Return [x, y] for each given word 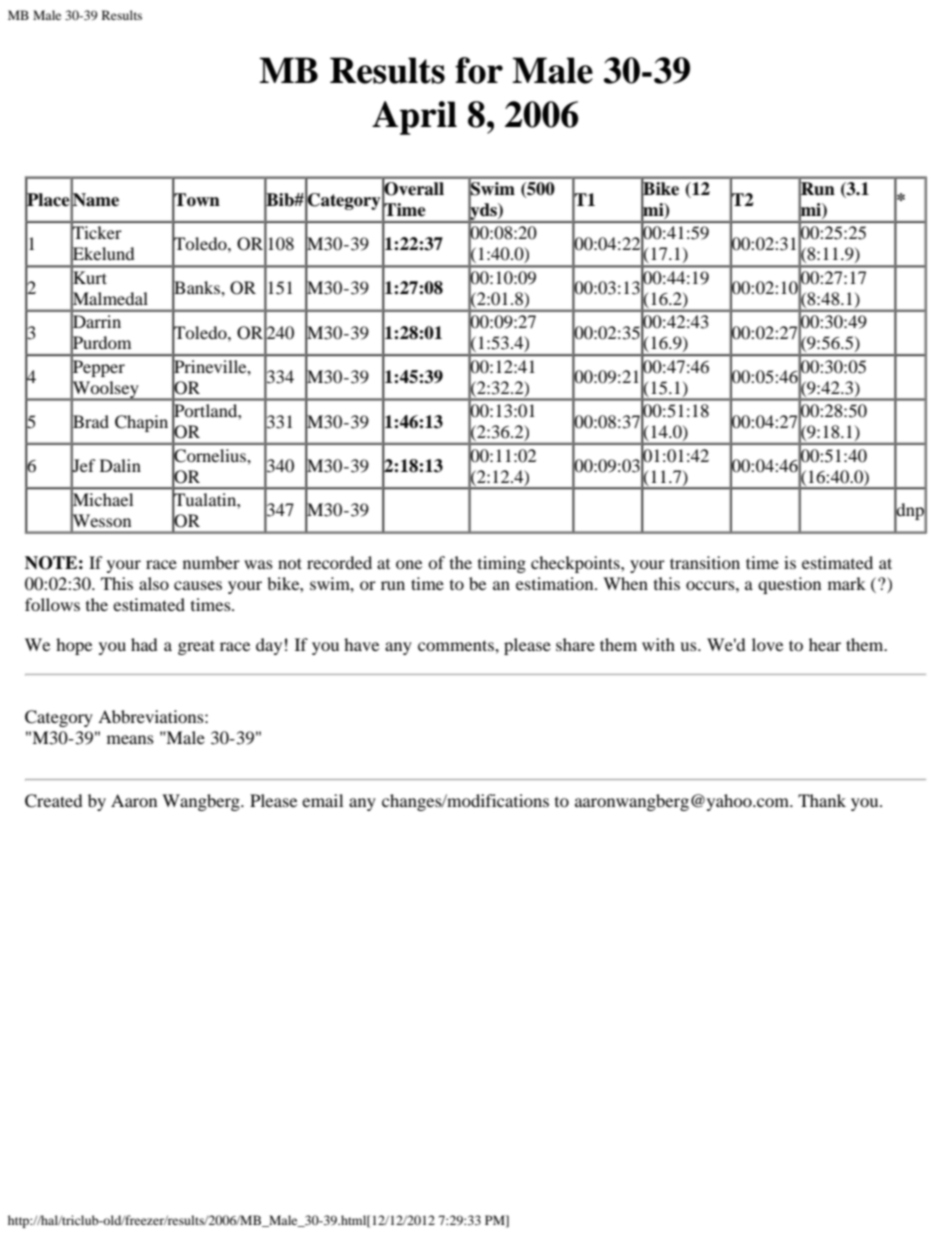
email [322, 800]
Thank [822, 800]
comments [457, 645]
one [409, 564]
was [258, 564]
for [479, 70]
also [154, 583]
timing [502, 564]
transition [705, 562]
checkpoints [576, 564]
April [414, 118]
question [789, 585]
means [130, 739]
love [767, 644]
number [211, 562]
